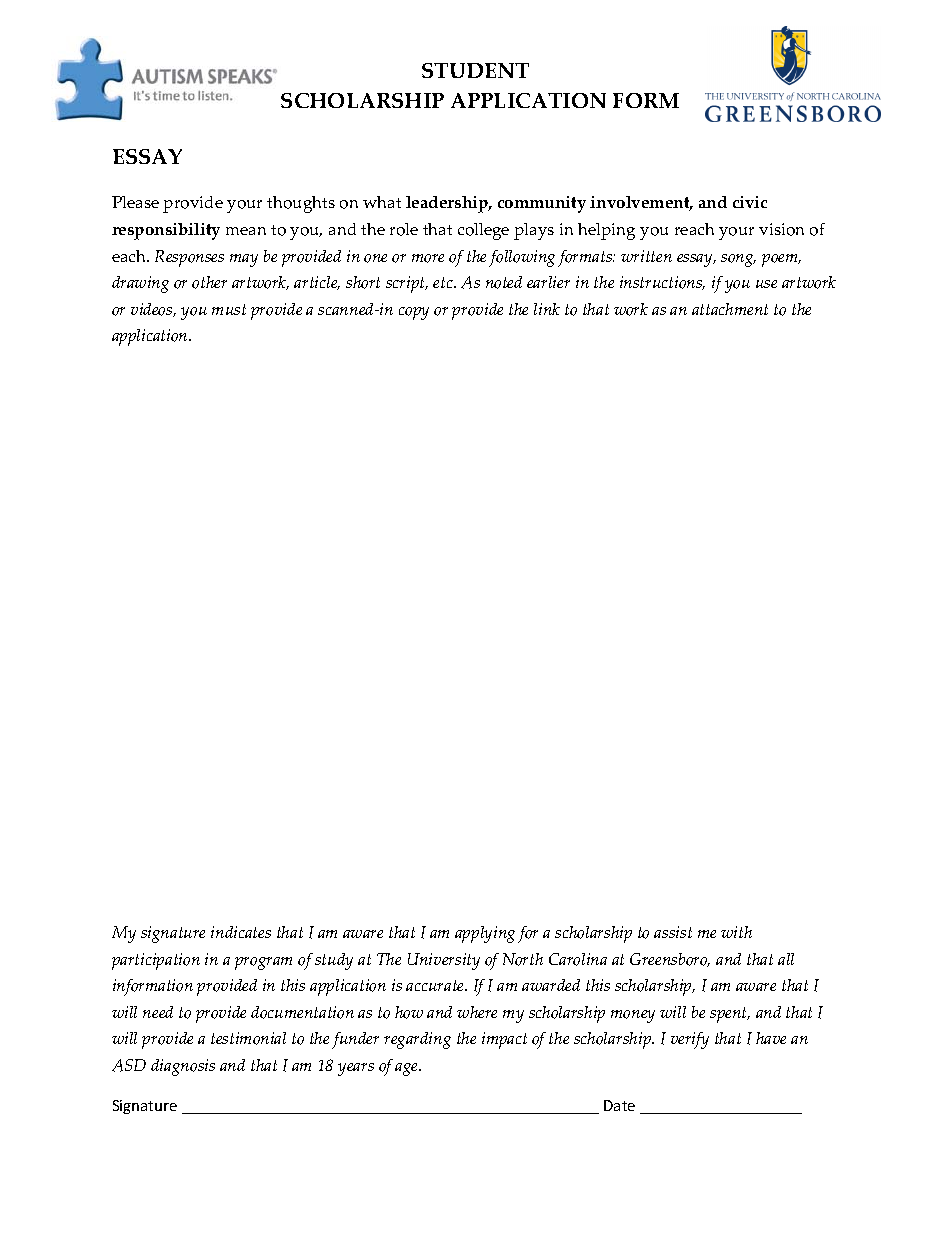 This page has width=952, height=1233. Describe the element at coordinates (414, 313) in the page. I see `copy` at that location.
